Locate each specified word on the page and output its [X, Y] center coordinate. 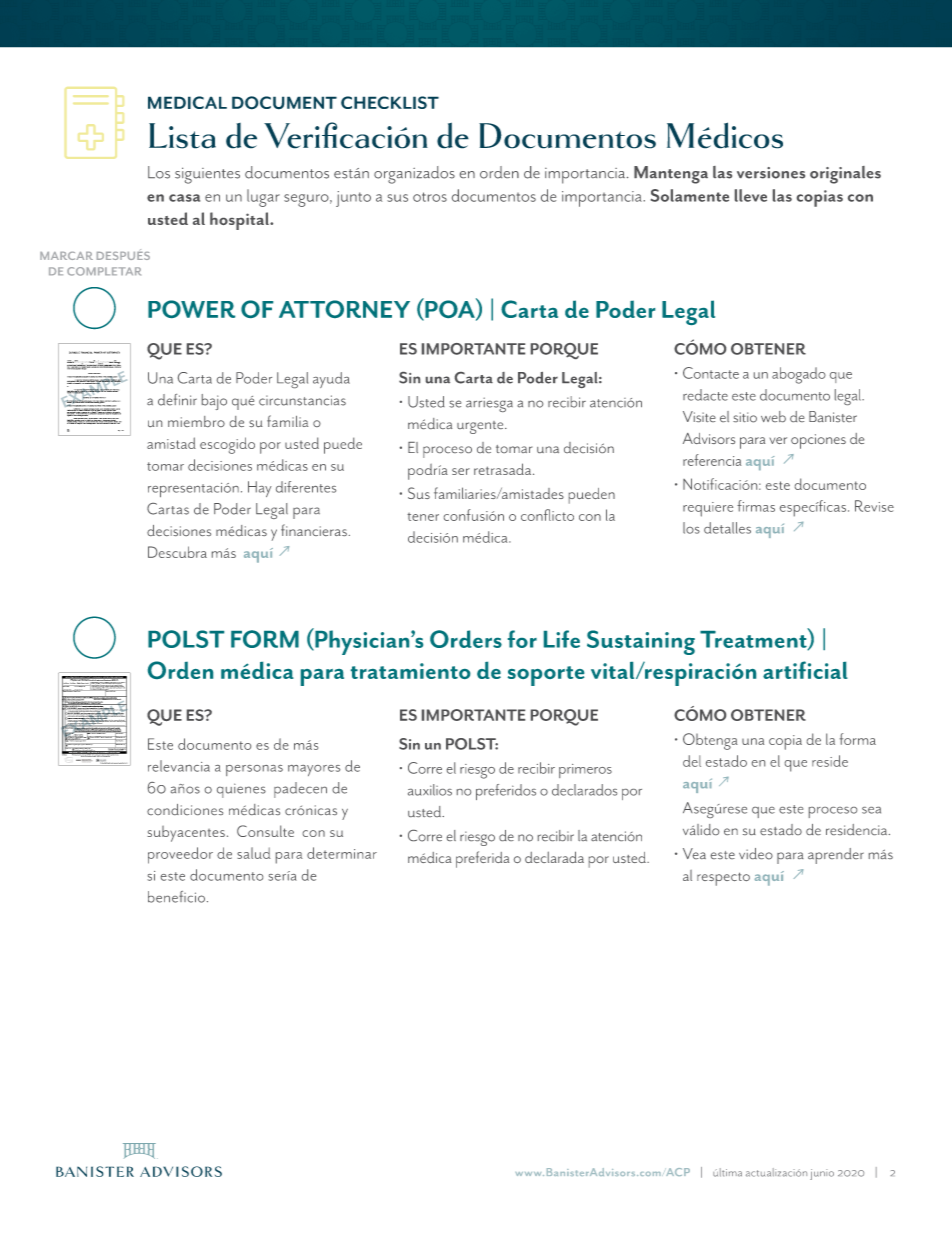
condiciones [185, 809]
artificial [805, 670]
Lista [182, 136]
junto [353, 199]
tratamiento [411, 671]
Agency [106, 690]
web [773, 416]
